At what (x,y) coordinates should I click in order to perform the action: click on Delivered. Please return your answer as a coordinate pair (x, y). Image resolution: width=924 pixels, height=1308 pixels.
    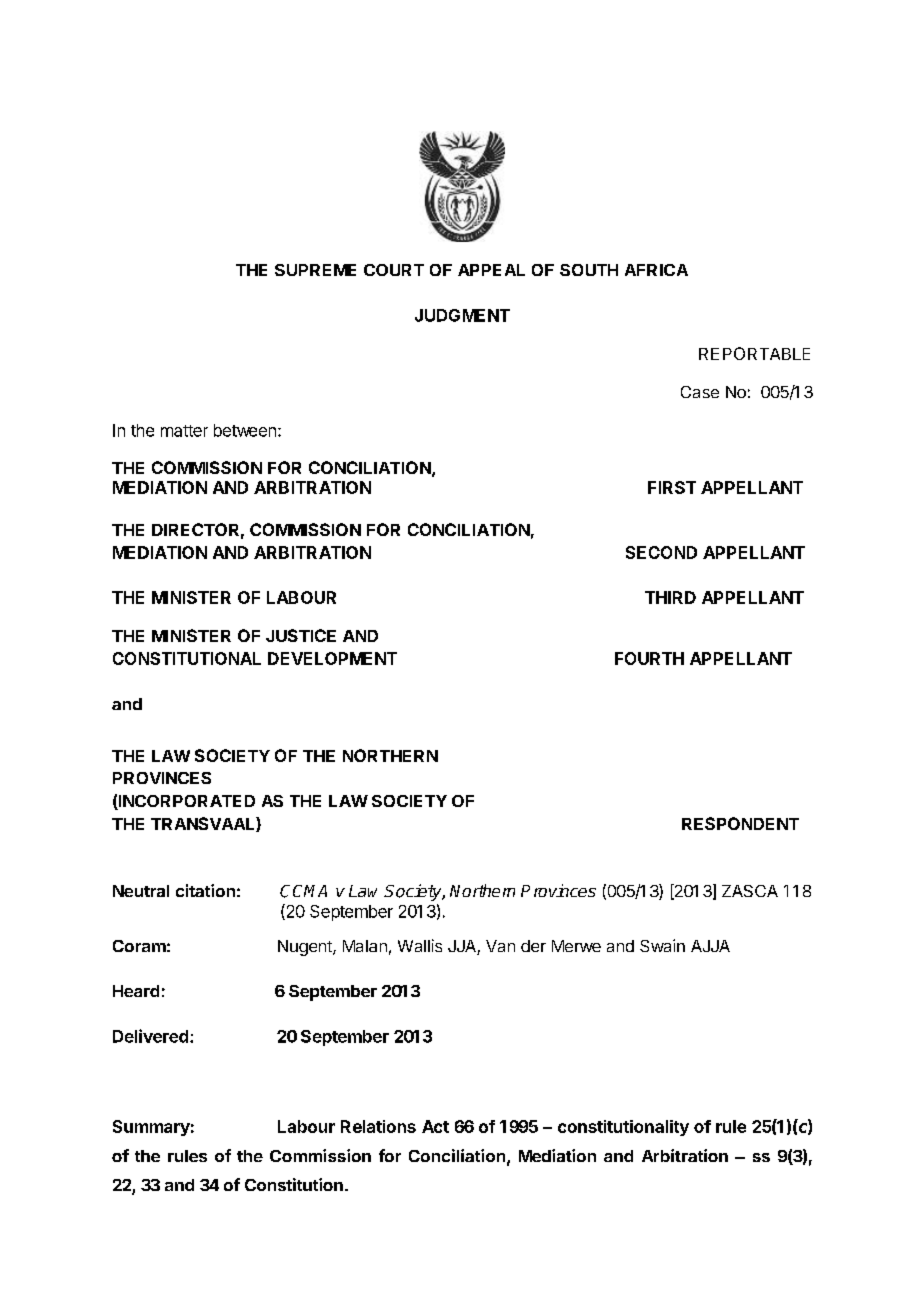
    Looking at the image, I should click on (150, 1036).
